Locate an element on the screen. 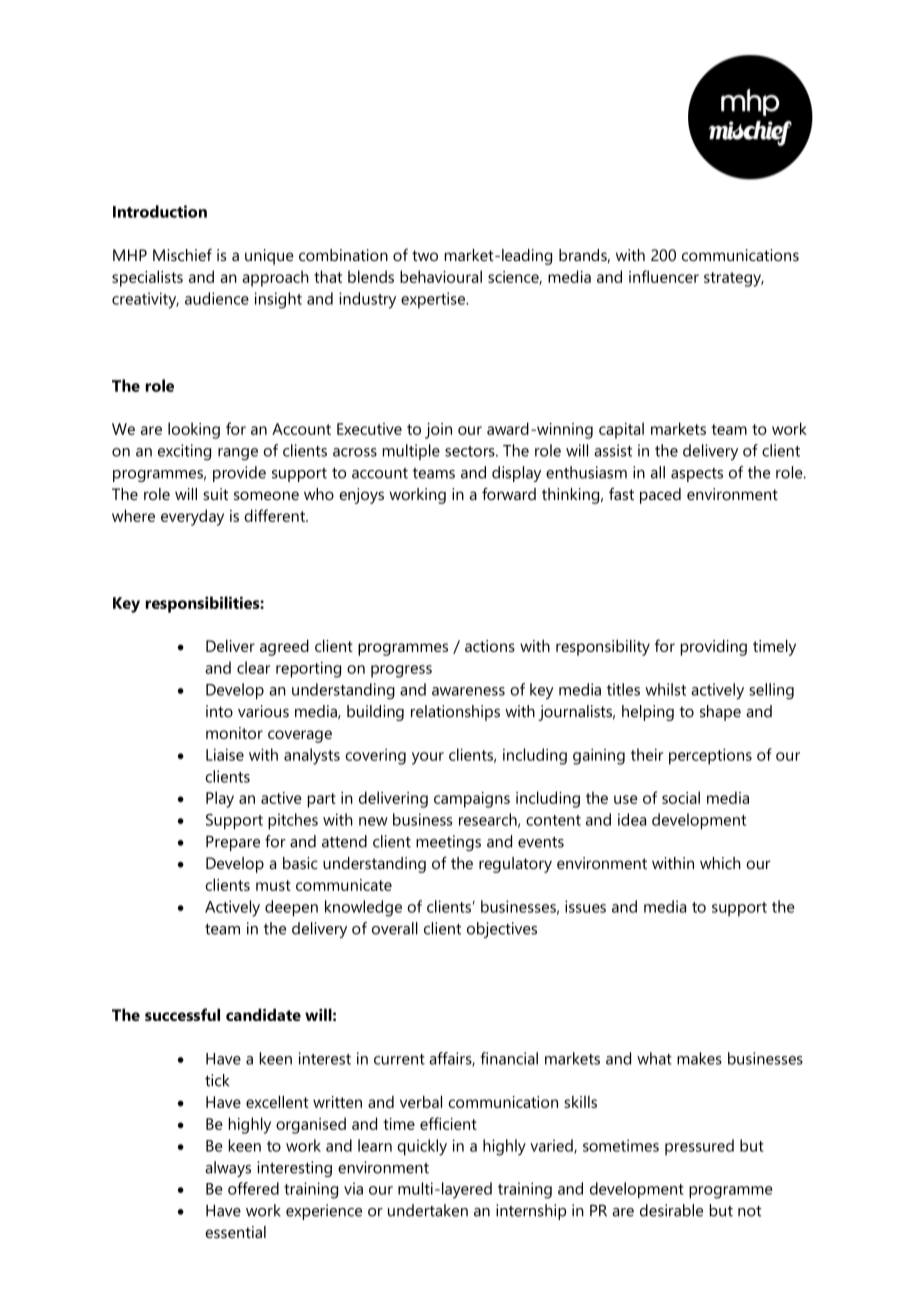  successful is located at coordinates (182, 1014).
